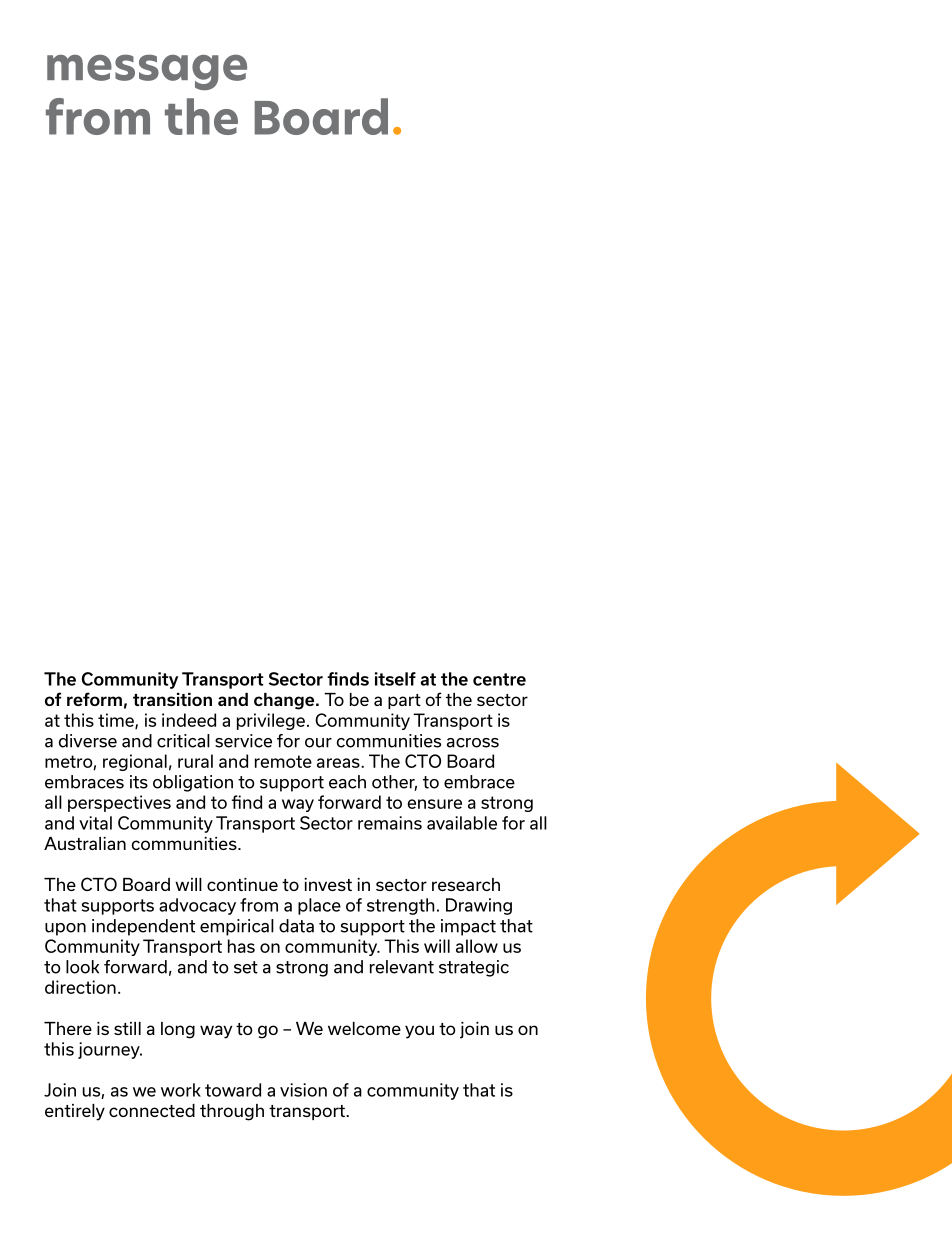 The height and width of the screenshot is (1233, 952). I want to click on message, so click(147, 72).
